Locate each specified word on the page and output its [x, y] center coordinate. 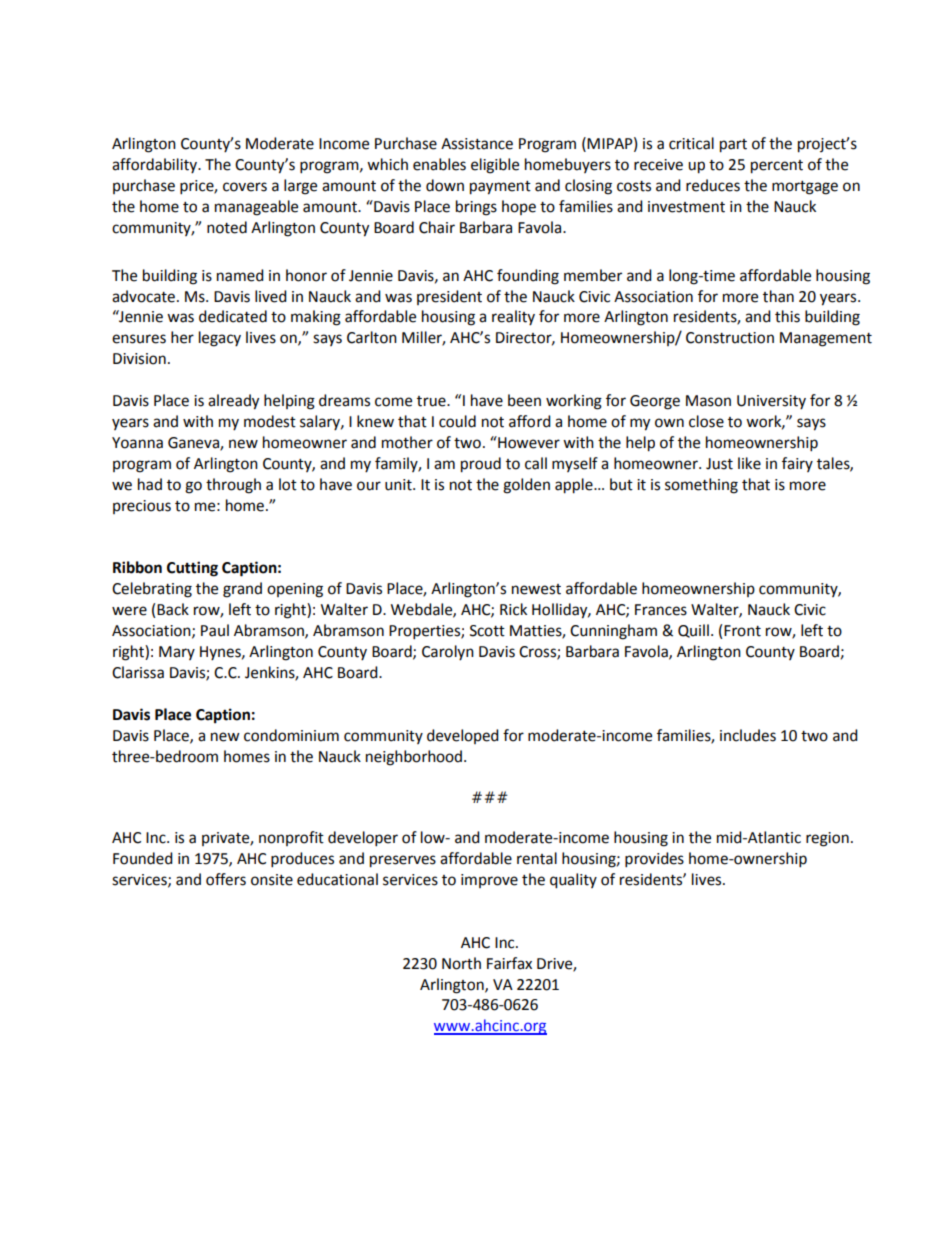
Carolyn [448, 652]
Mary [177, 653]
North [461, 963]
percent [777, 167]
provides [654, 860]
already [233, 402]
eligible [495, 166]
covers [245, 187]
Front [742, 631]
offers [226, 879]
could [457, 421]
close [706, 421]
